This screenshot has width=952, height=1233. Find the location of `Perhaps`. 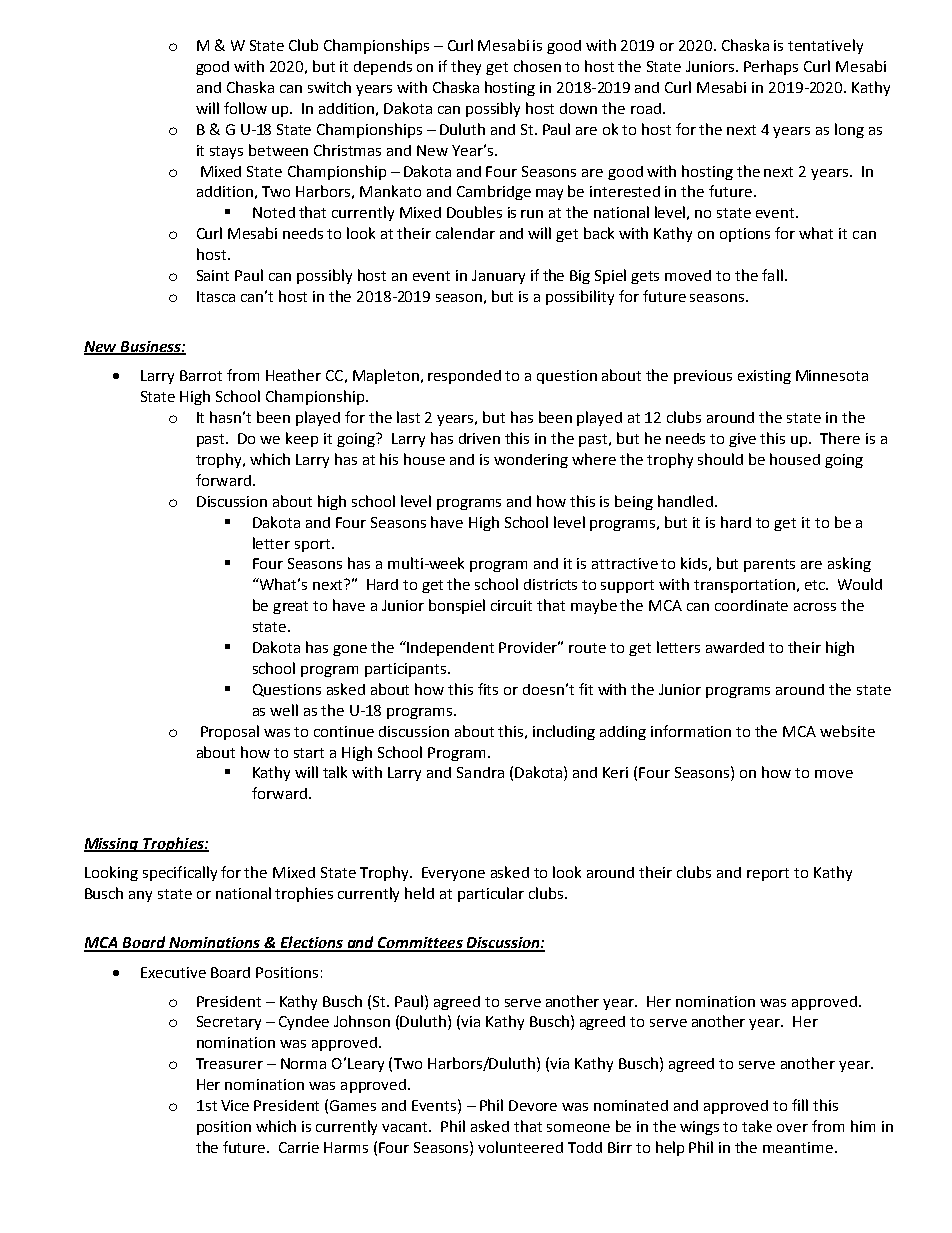

Perhaps is located at coordinates (771, 67).
